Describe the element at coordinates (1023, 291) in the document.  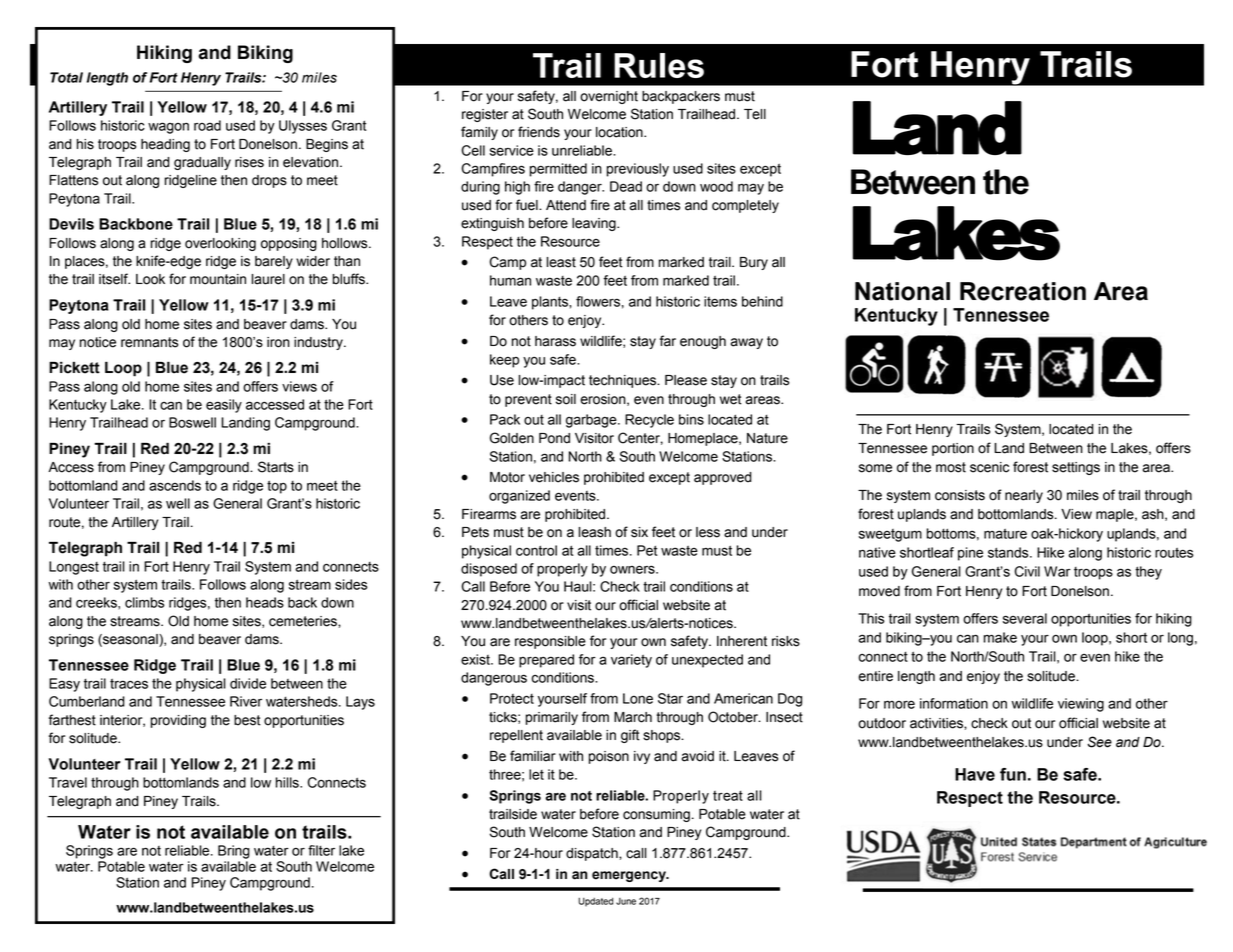
I see `Recreation` at that location.
